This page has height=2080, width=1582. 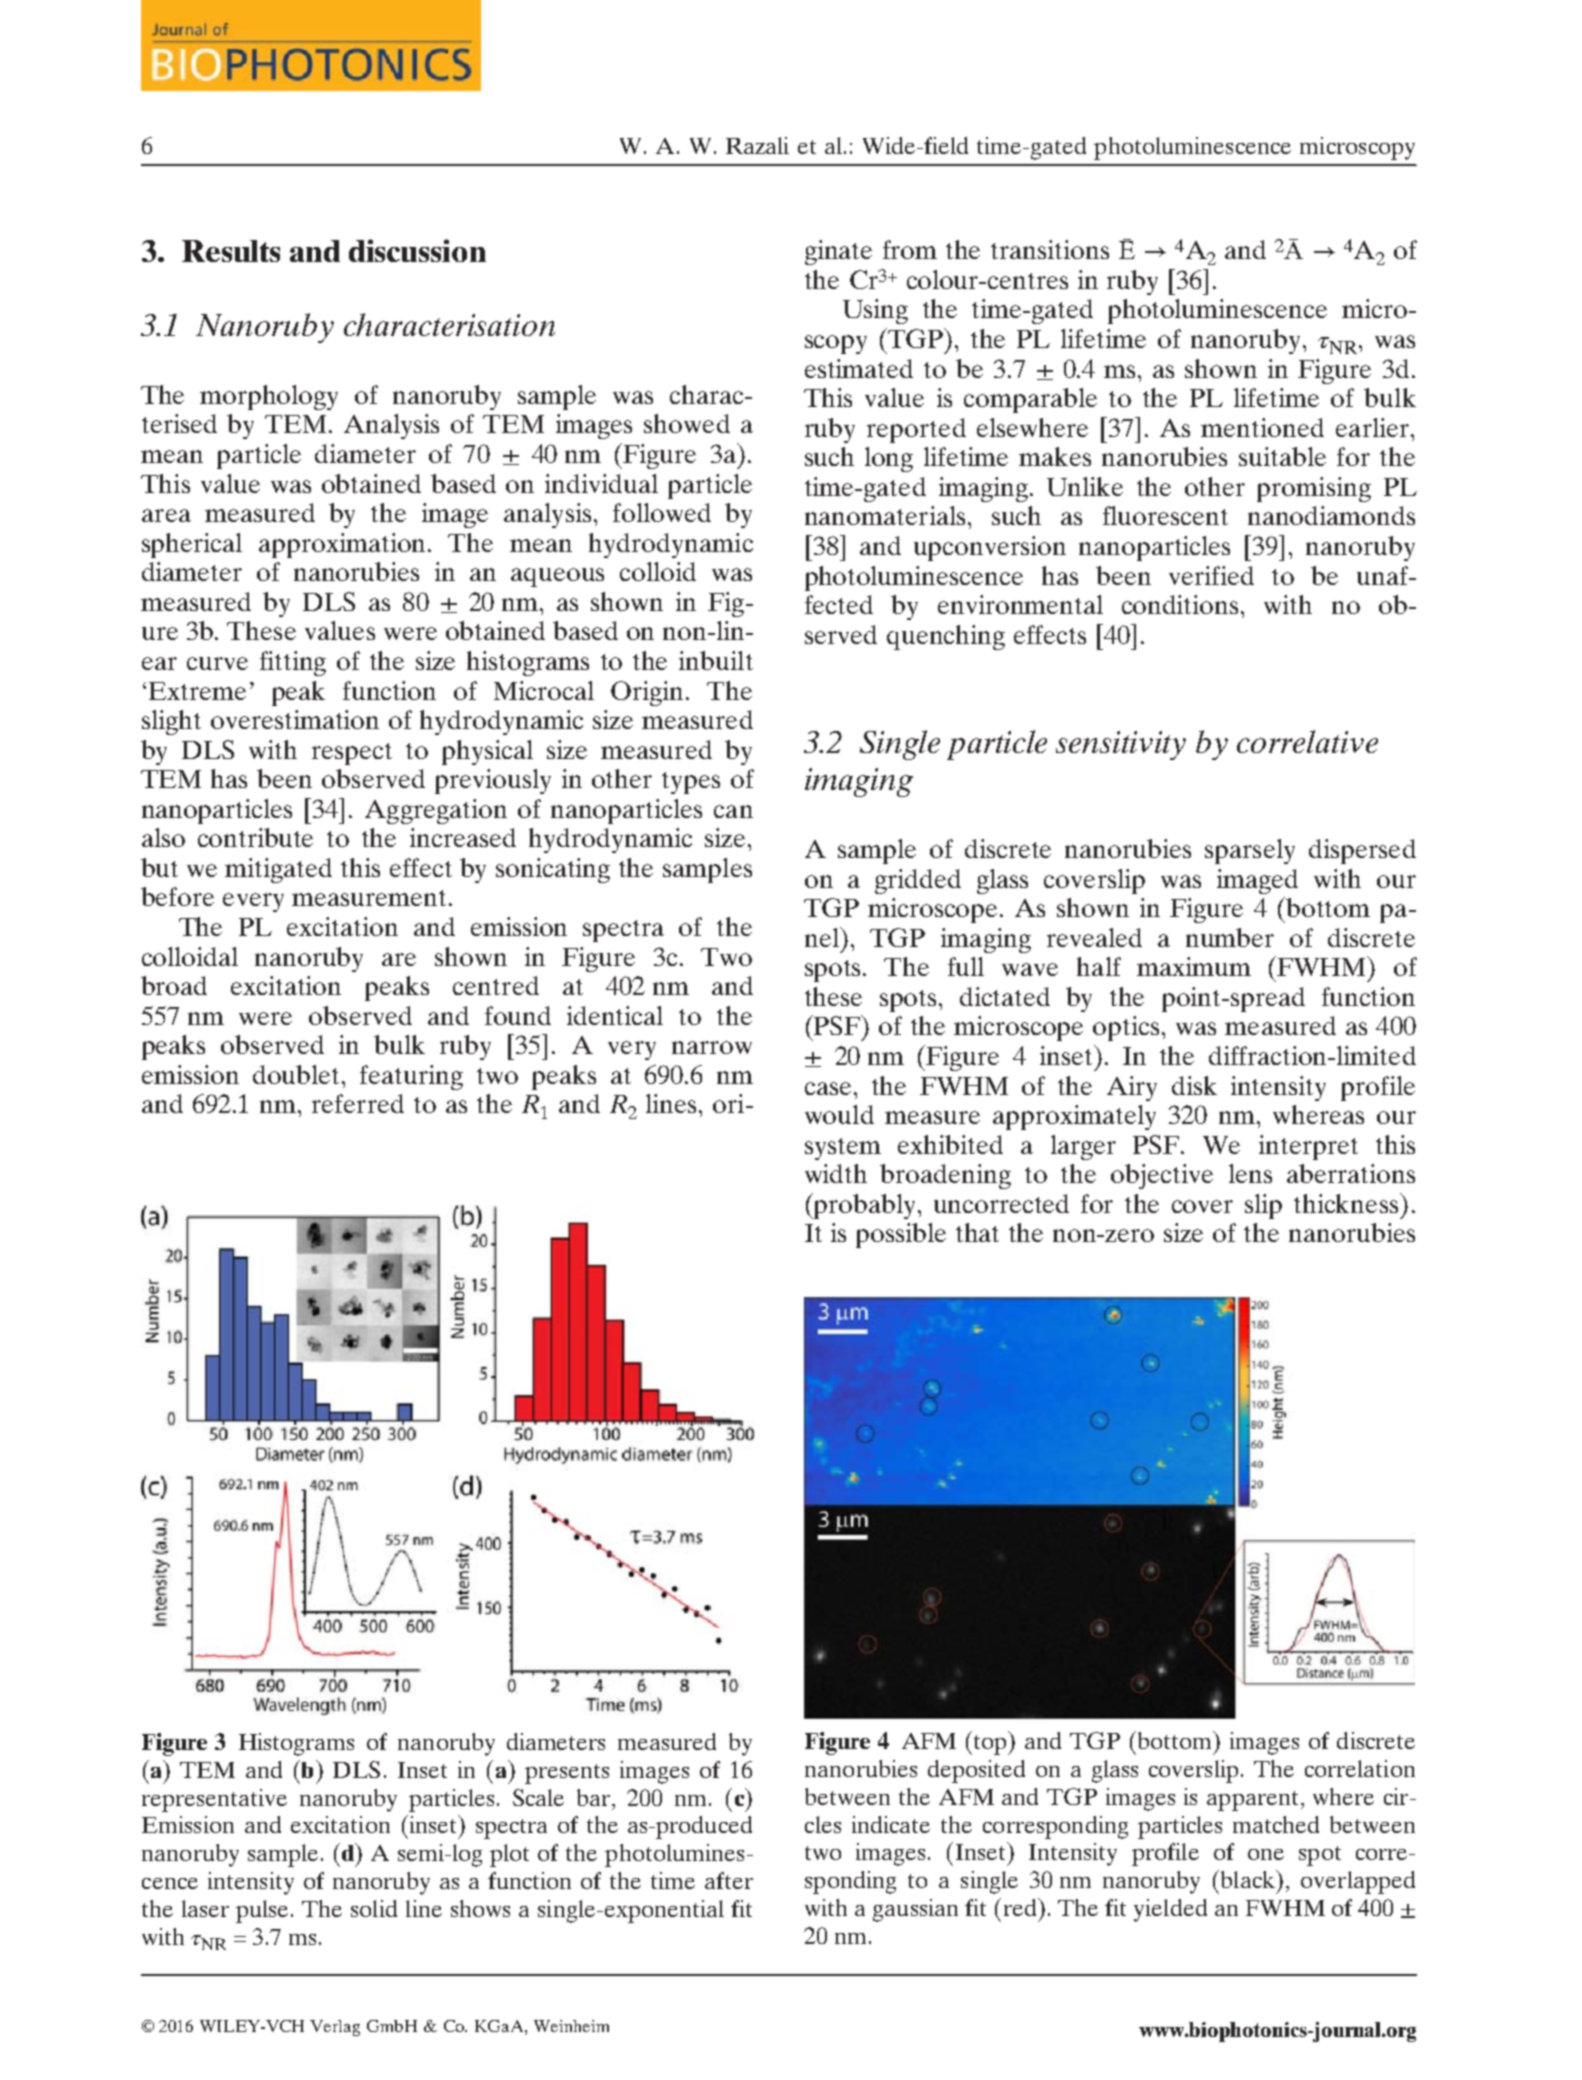 I want to click on lens, so click(x=1250, y=1173).
